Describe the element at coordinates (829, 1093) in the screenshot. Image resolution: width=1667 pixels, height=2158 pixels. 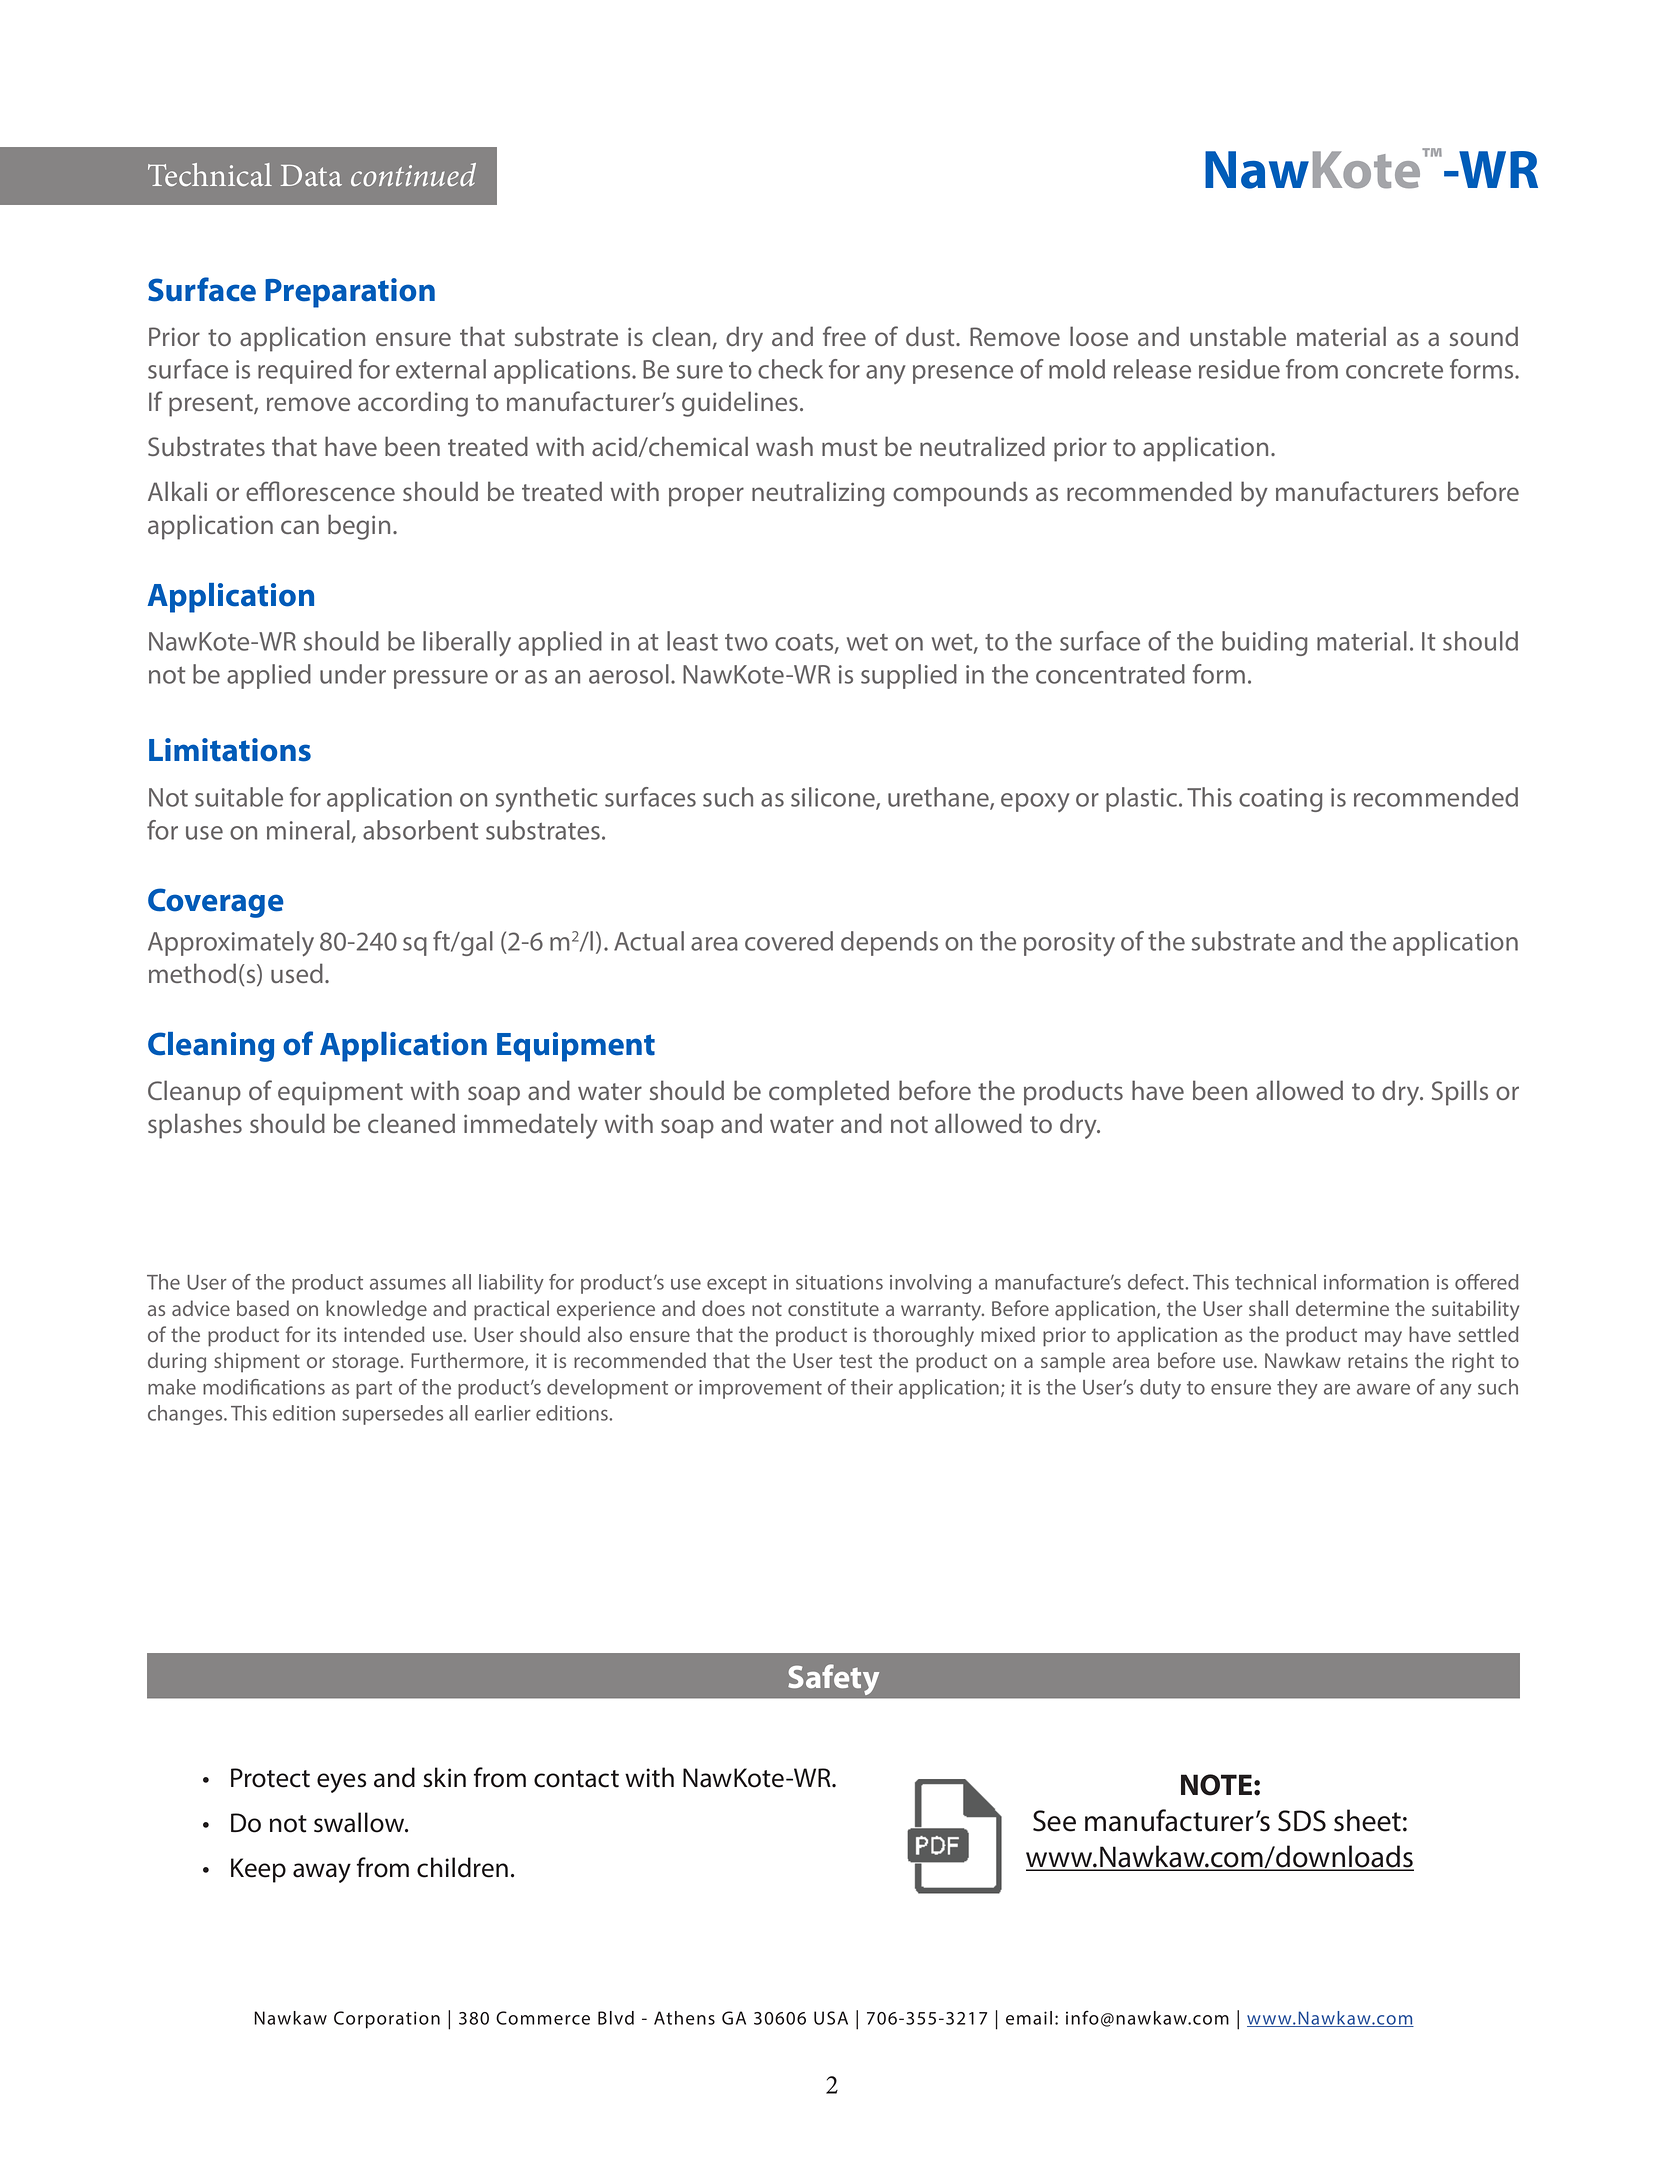
I see `completed` at that location.
